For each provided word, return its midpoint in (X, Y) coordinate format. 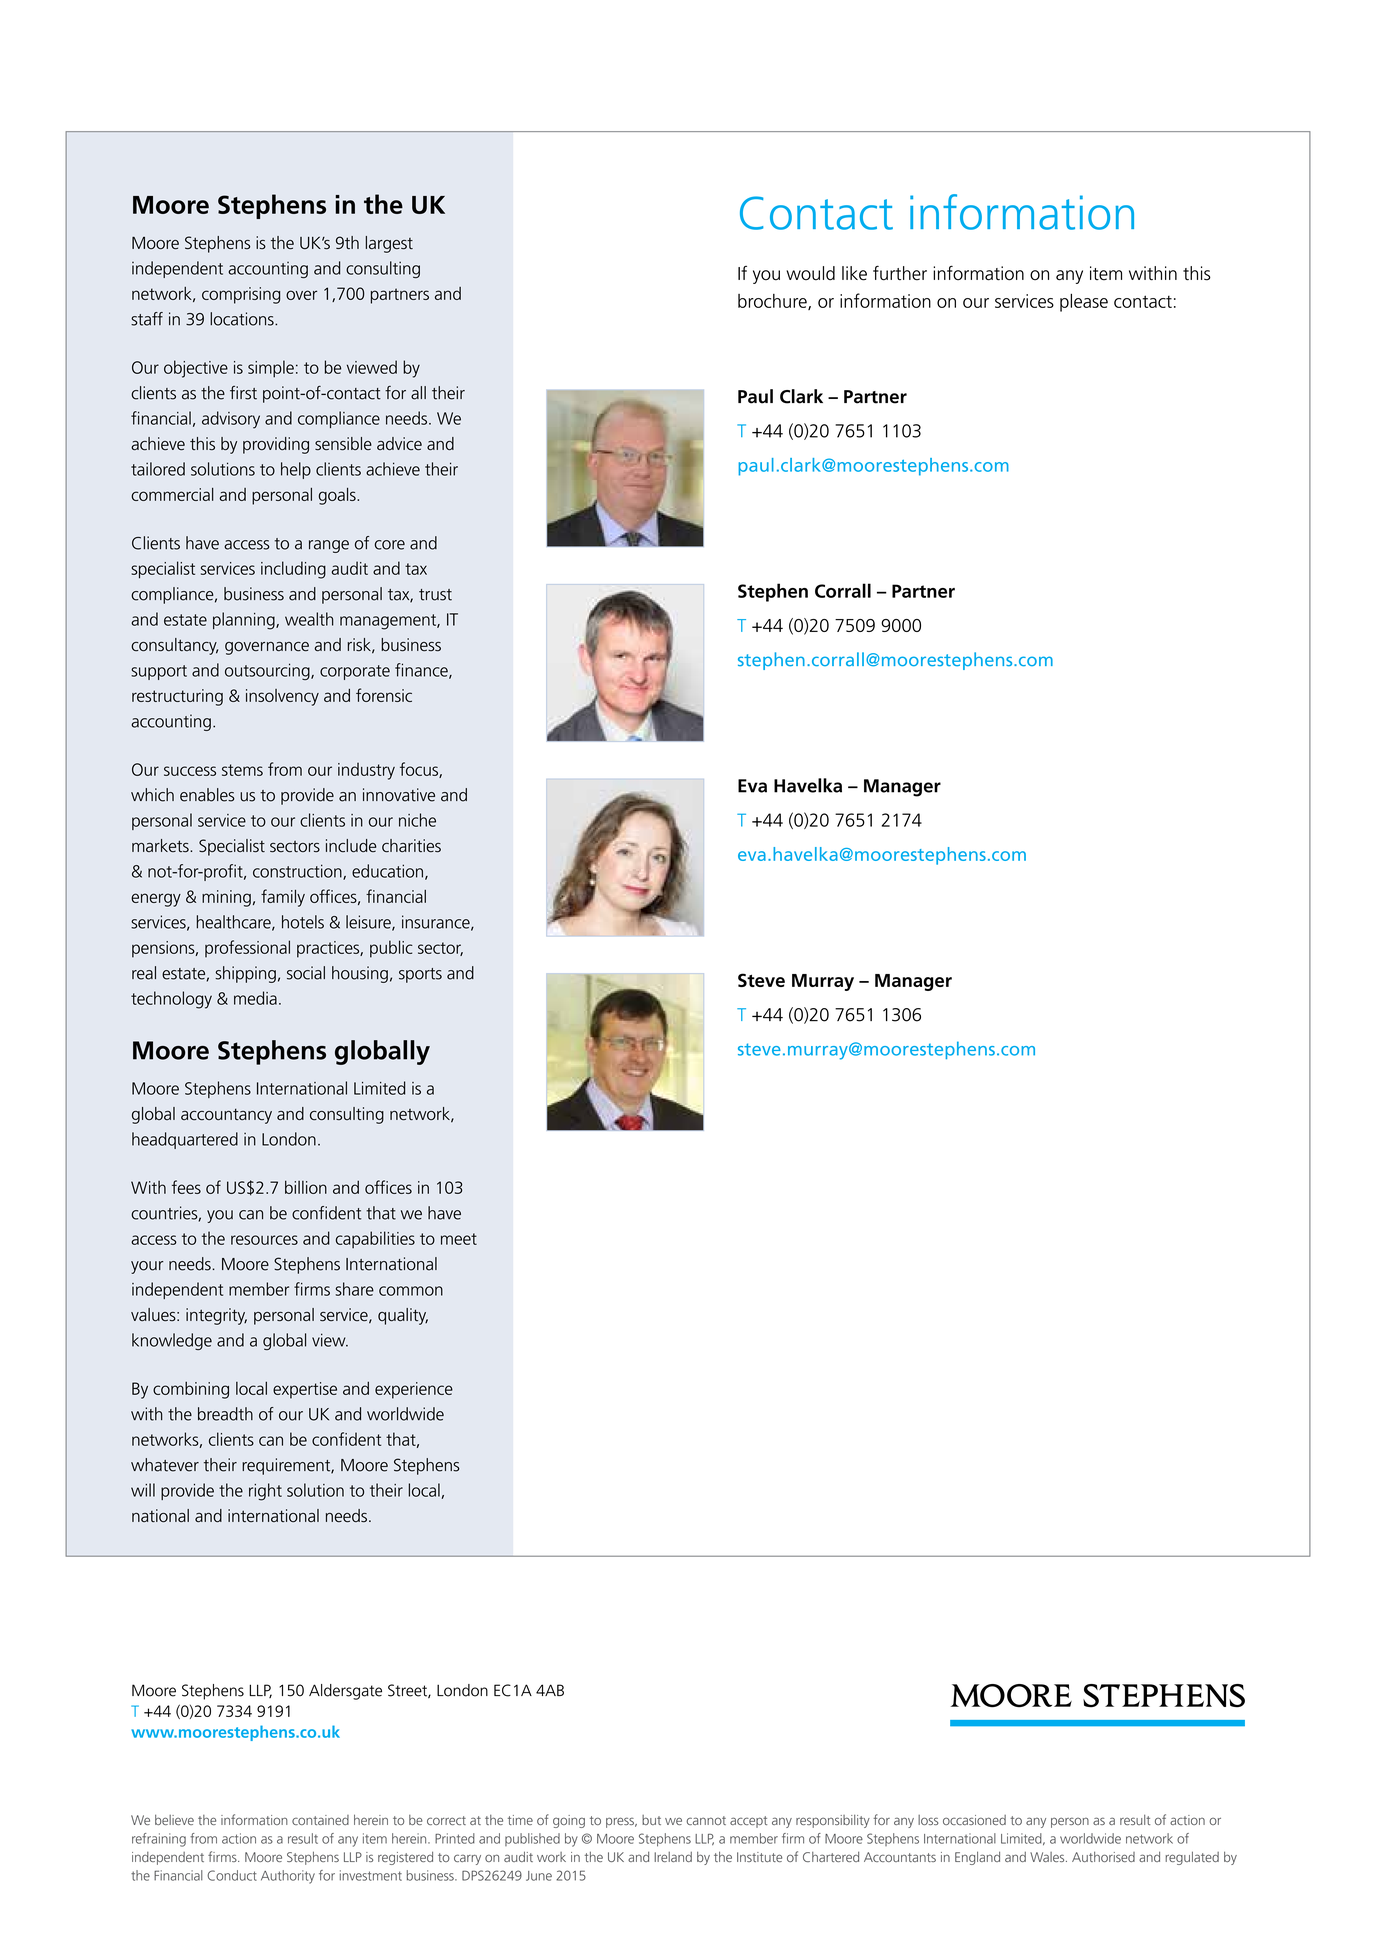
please (1084, 303)
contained (320, 1820)
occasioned (974, 1820)
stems (242, 770)
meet (459, 1239)
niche (417, 820)
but (651, 1820)
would (810, 273)
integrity (216, 1316)
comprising (241, 295)
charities (411, 846)
